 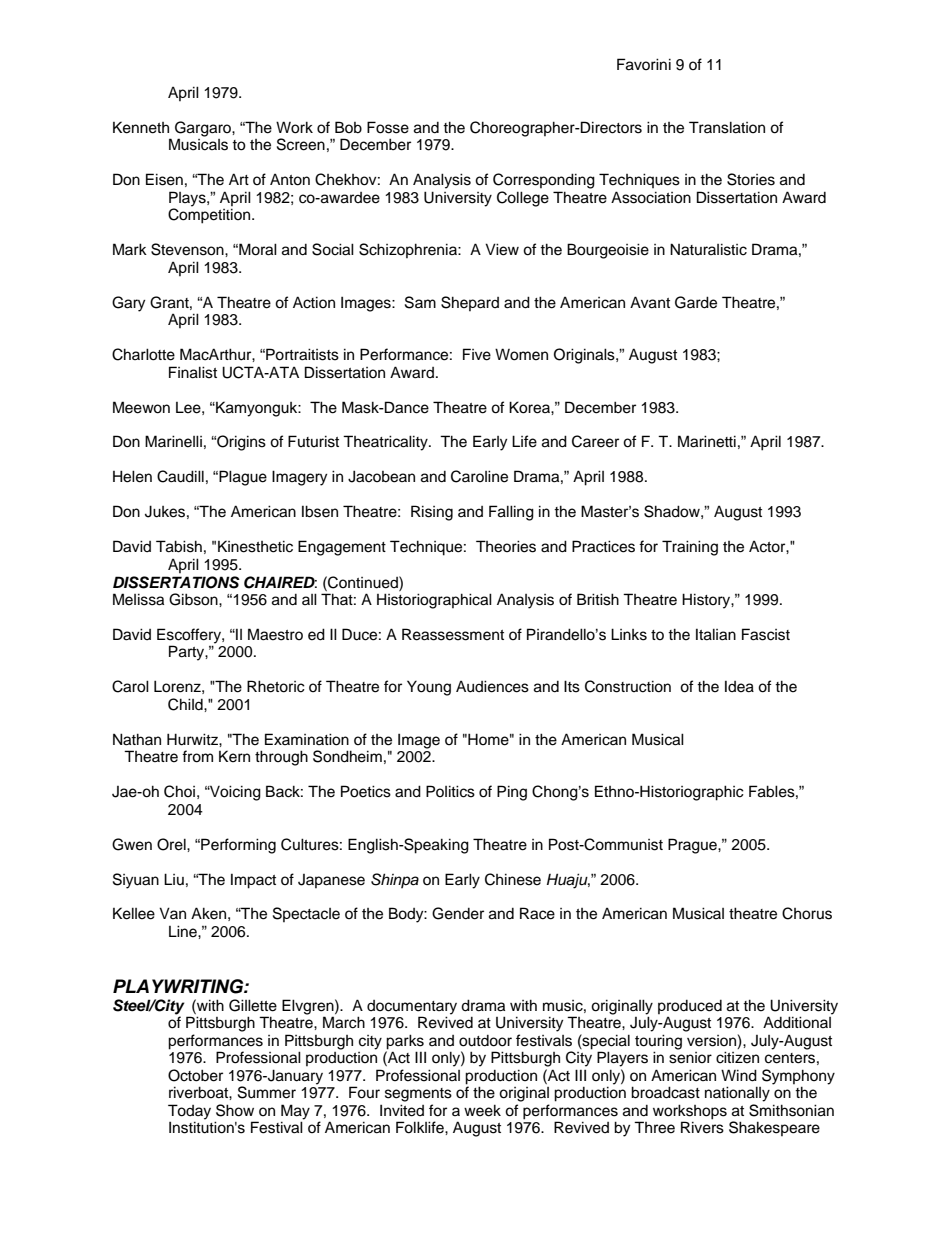 I want to click on Helen, so click(x=132, y=476).
